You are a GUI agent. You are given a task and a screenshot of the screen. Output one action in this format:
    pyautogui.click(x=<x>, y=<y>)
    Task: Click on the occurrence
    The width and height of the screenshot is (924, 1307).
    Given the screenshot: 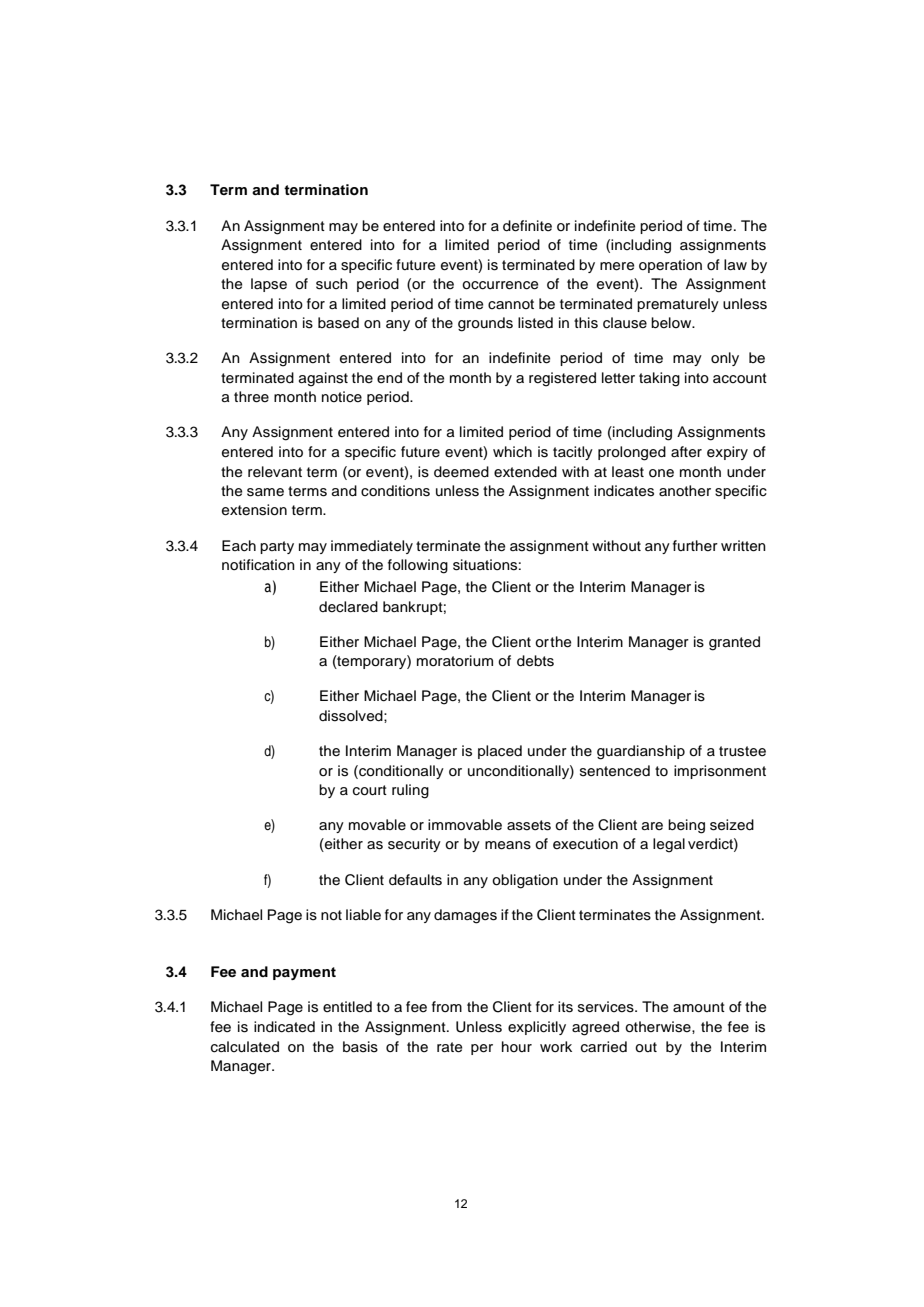 What is the action you would take?
    pyautogui.click(x=500, y=285)
